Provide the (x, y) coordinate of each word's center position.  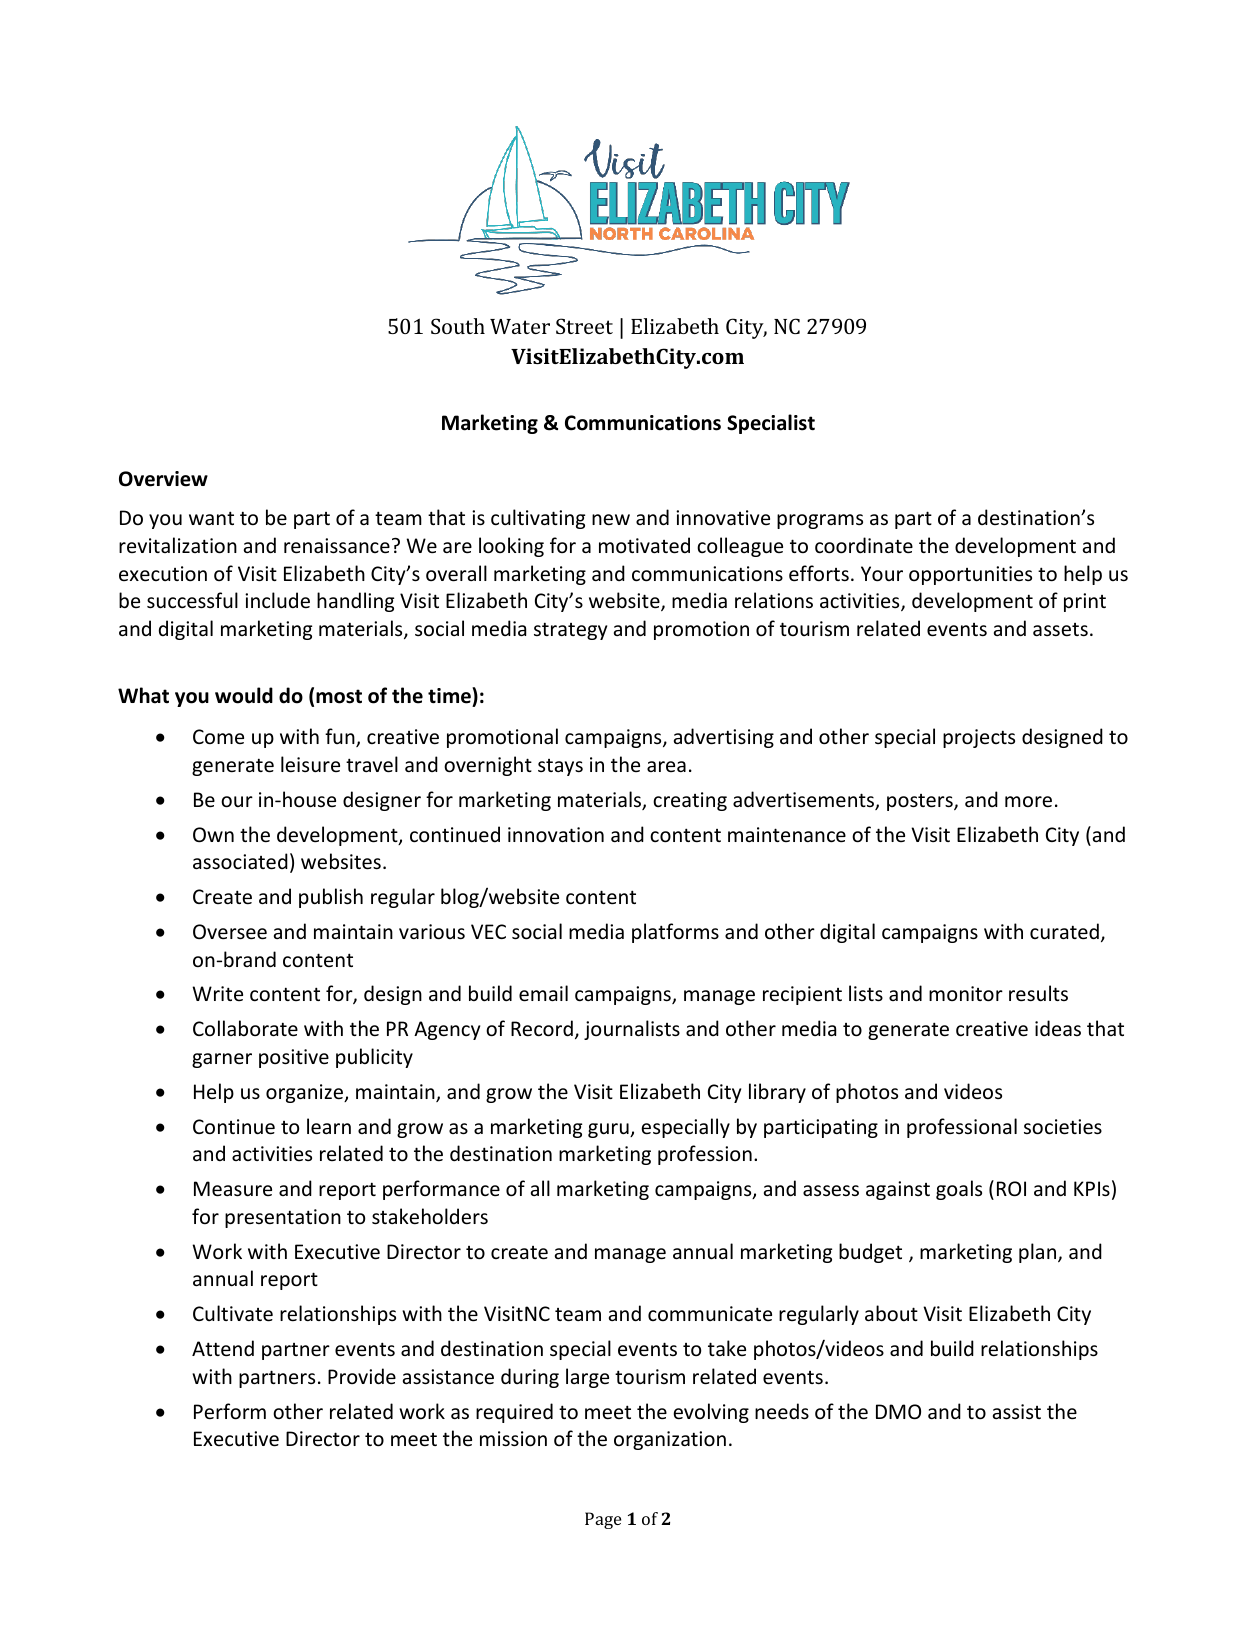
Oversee (230, 932)
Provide (362, 1376)
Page (603, 1520)
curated (1064, 931)
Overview (163, 479)
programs (820, 521)
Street (584, 326)
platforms (675, 933)
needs (782, 1411)
